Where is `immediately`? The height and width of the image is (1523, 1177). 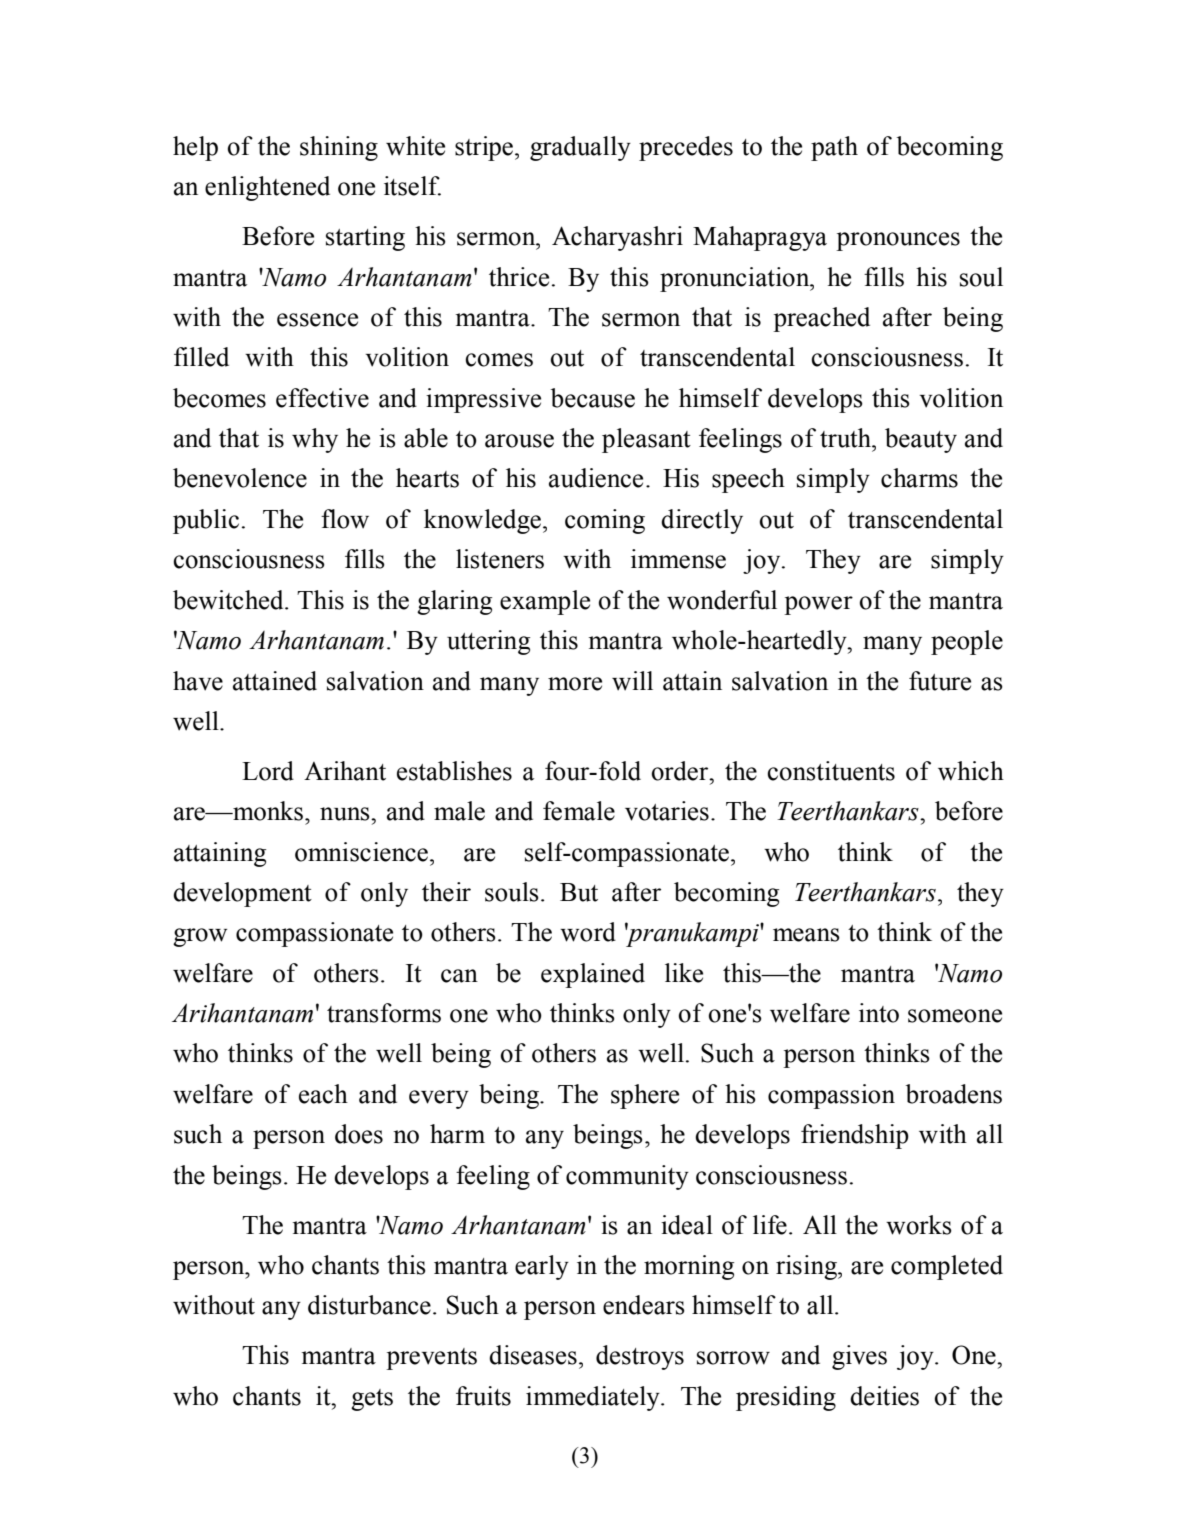
immediately is located at coordinates (594, 1398).
